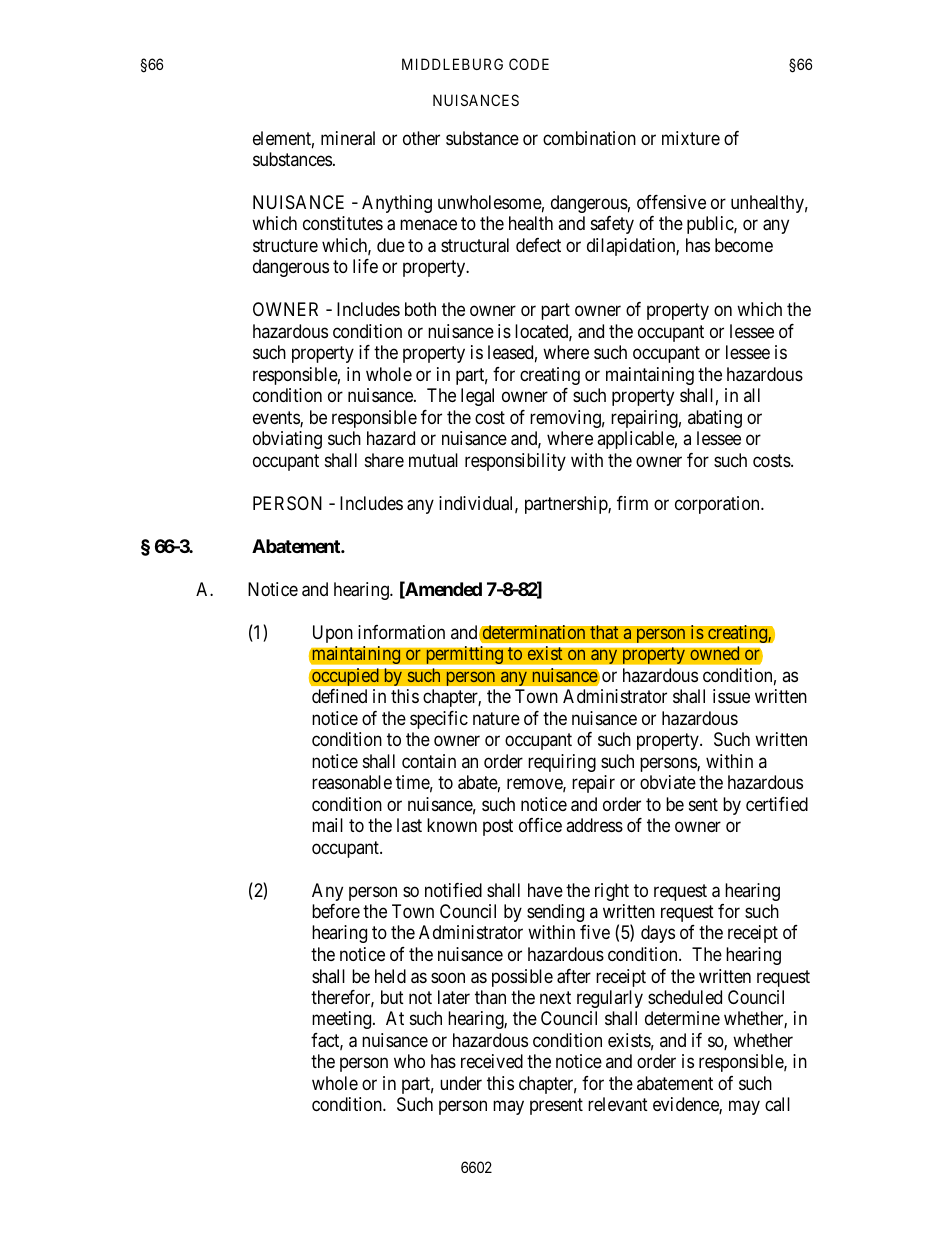 This page has width=952, height=1233. Describe the element at coordinates (515, 462) in the page. I see `responsibility` at that location.
